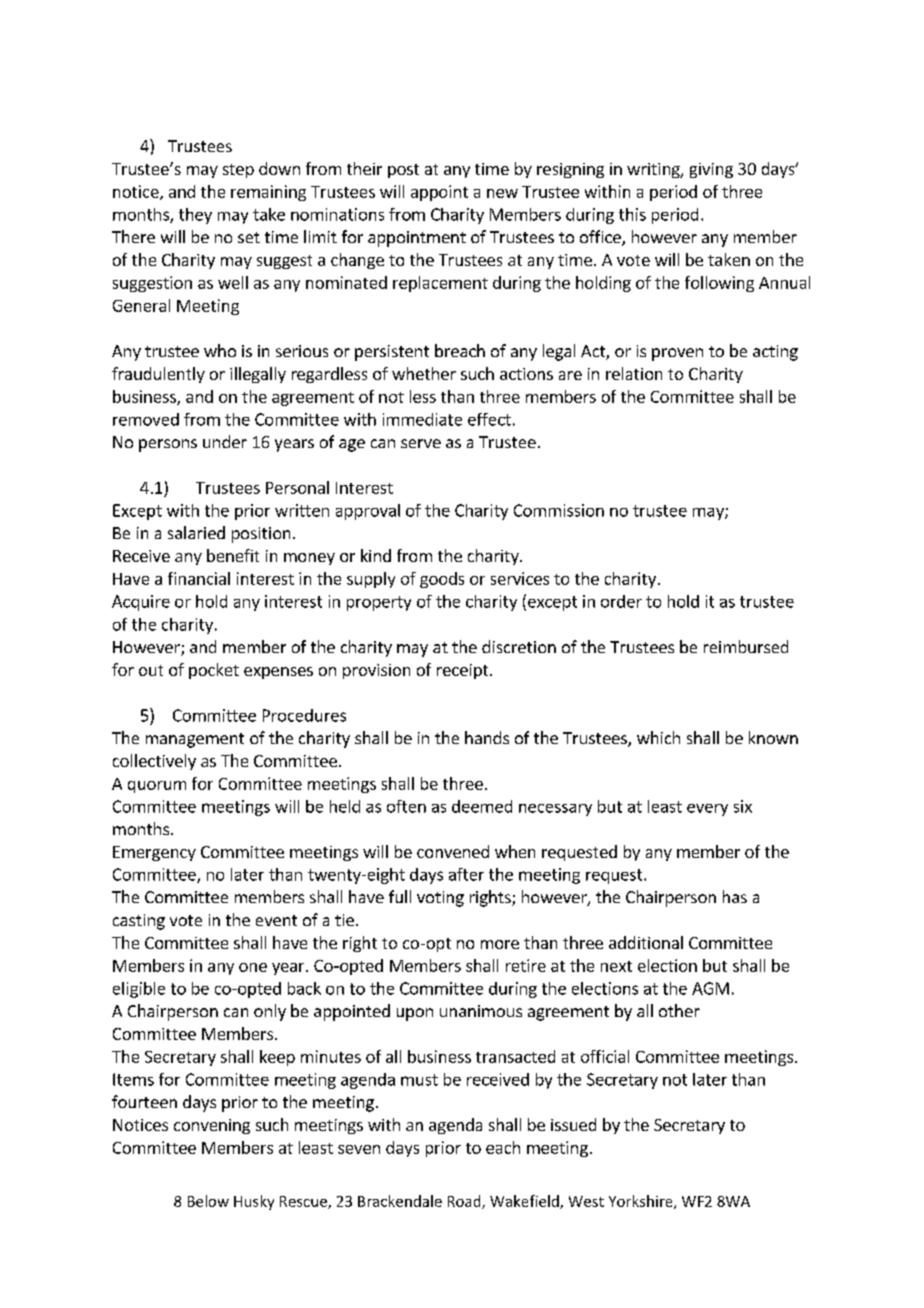  Describe the element at coordinates (677, 354) in the document. I see `proven` at that location.
